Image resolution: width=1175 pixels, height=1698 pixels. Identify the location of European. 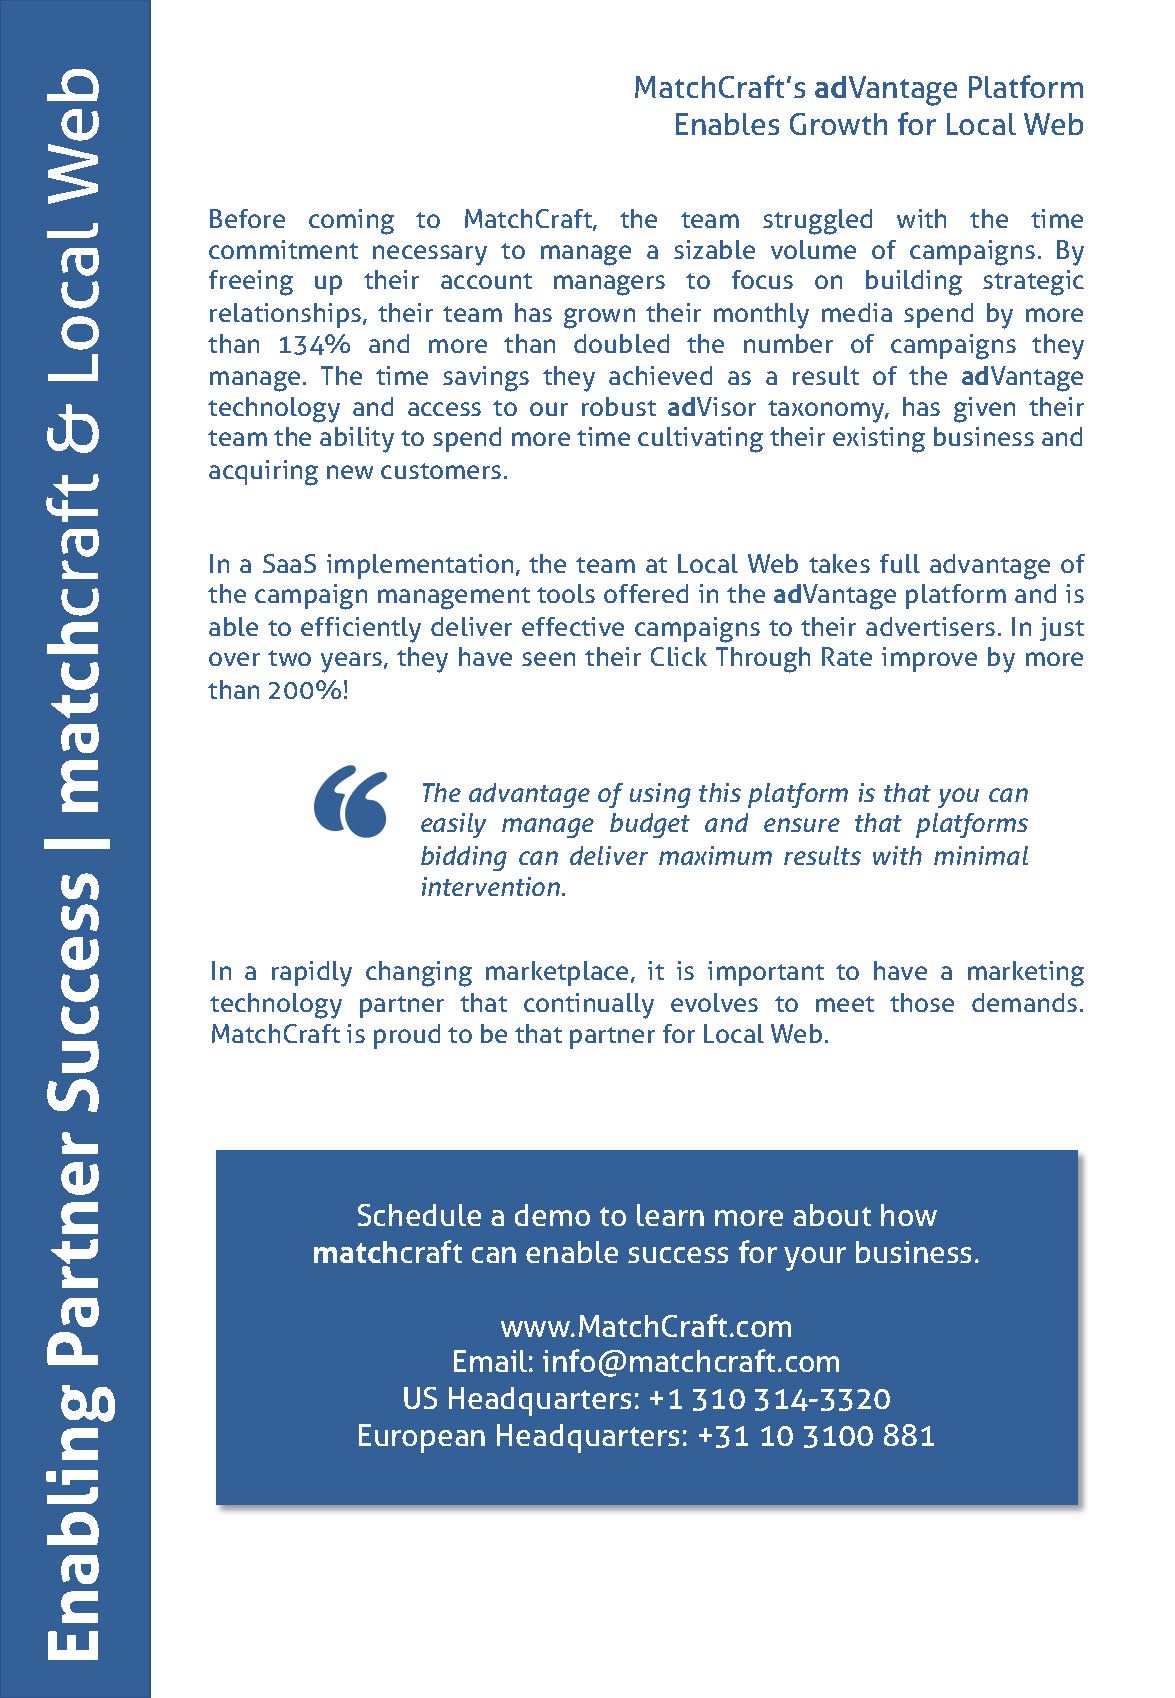
(422, 1438).
